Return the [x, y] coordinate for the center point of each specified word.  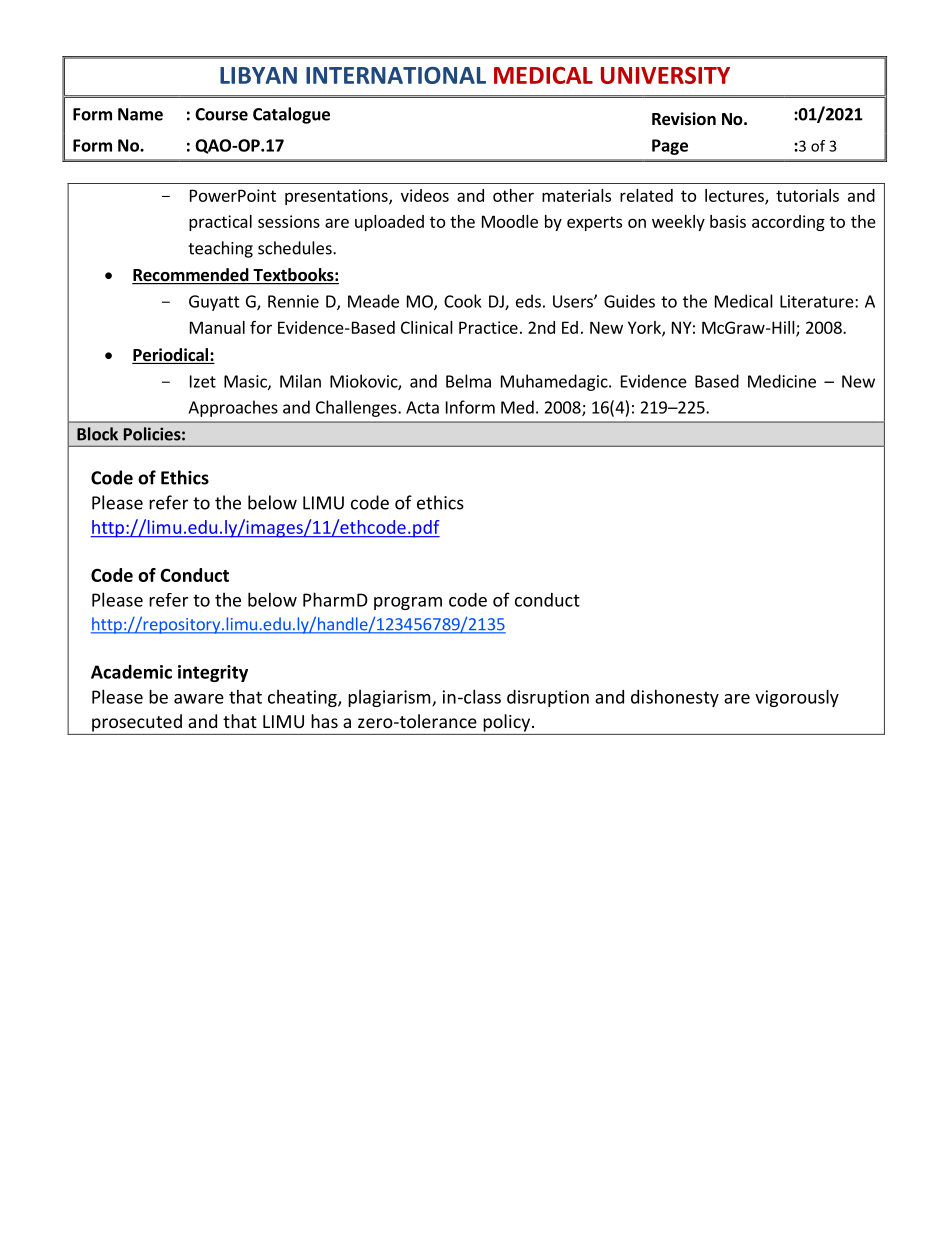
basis [728, 221]
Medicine [782, 381]
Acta [422, 407]
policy [506, 723]
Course [221, 114]
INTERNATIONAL [396, 75]
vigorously [797, 698]
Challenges [357, 408]
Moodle [510, 221]
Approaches [233, 408]
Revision [684, 119]
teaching [220, 249]
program [408, 603]
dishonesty [675, 698]
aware [199, 699]
